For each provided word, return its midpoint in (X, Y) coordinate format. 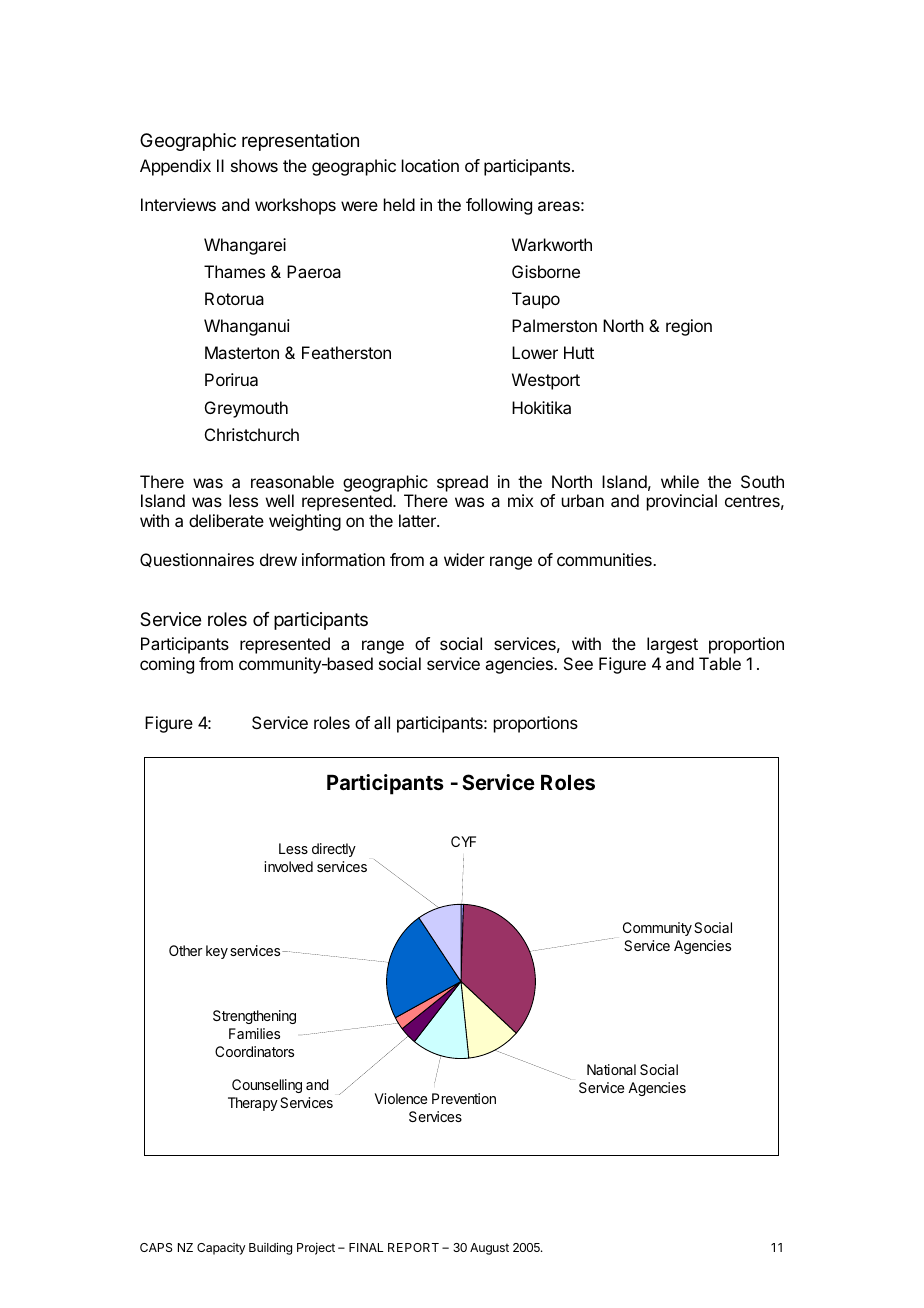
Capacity (221, 1249)
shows (254, 165)
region (689, 327)
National (611, 1069)
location (430, 165)
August (489, 1249)
